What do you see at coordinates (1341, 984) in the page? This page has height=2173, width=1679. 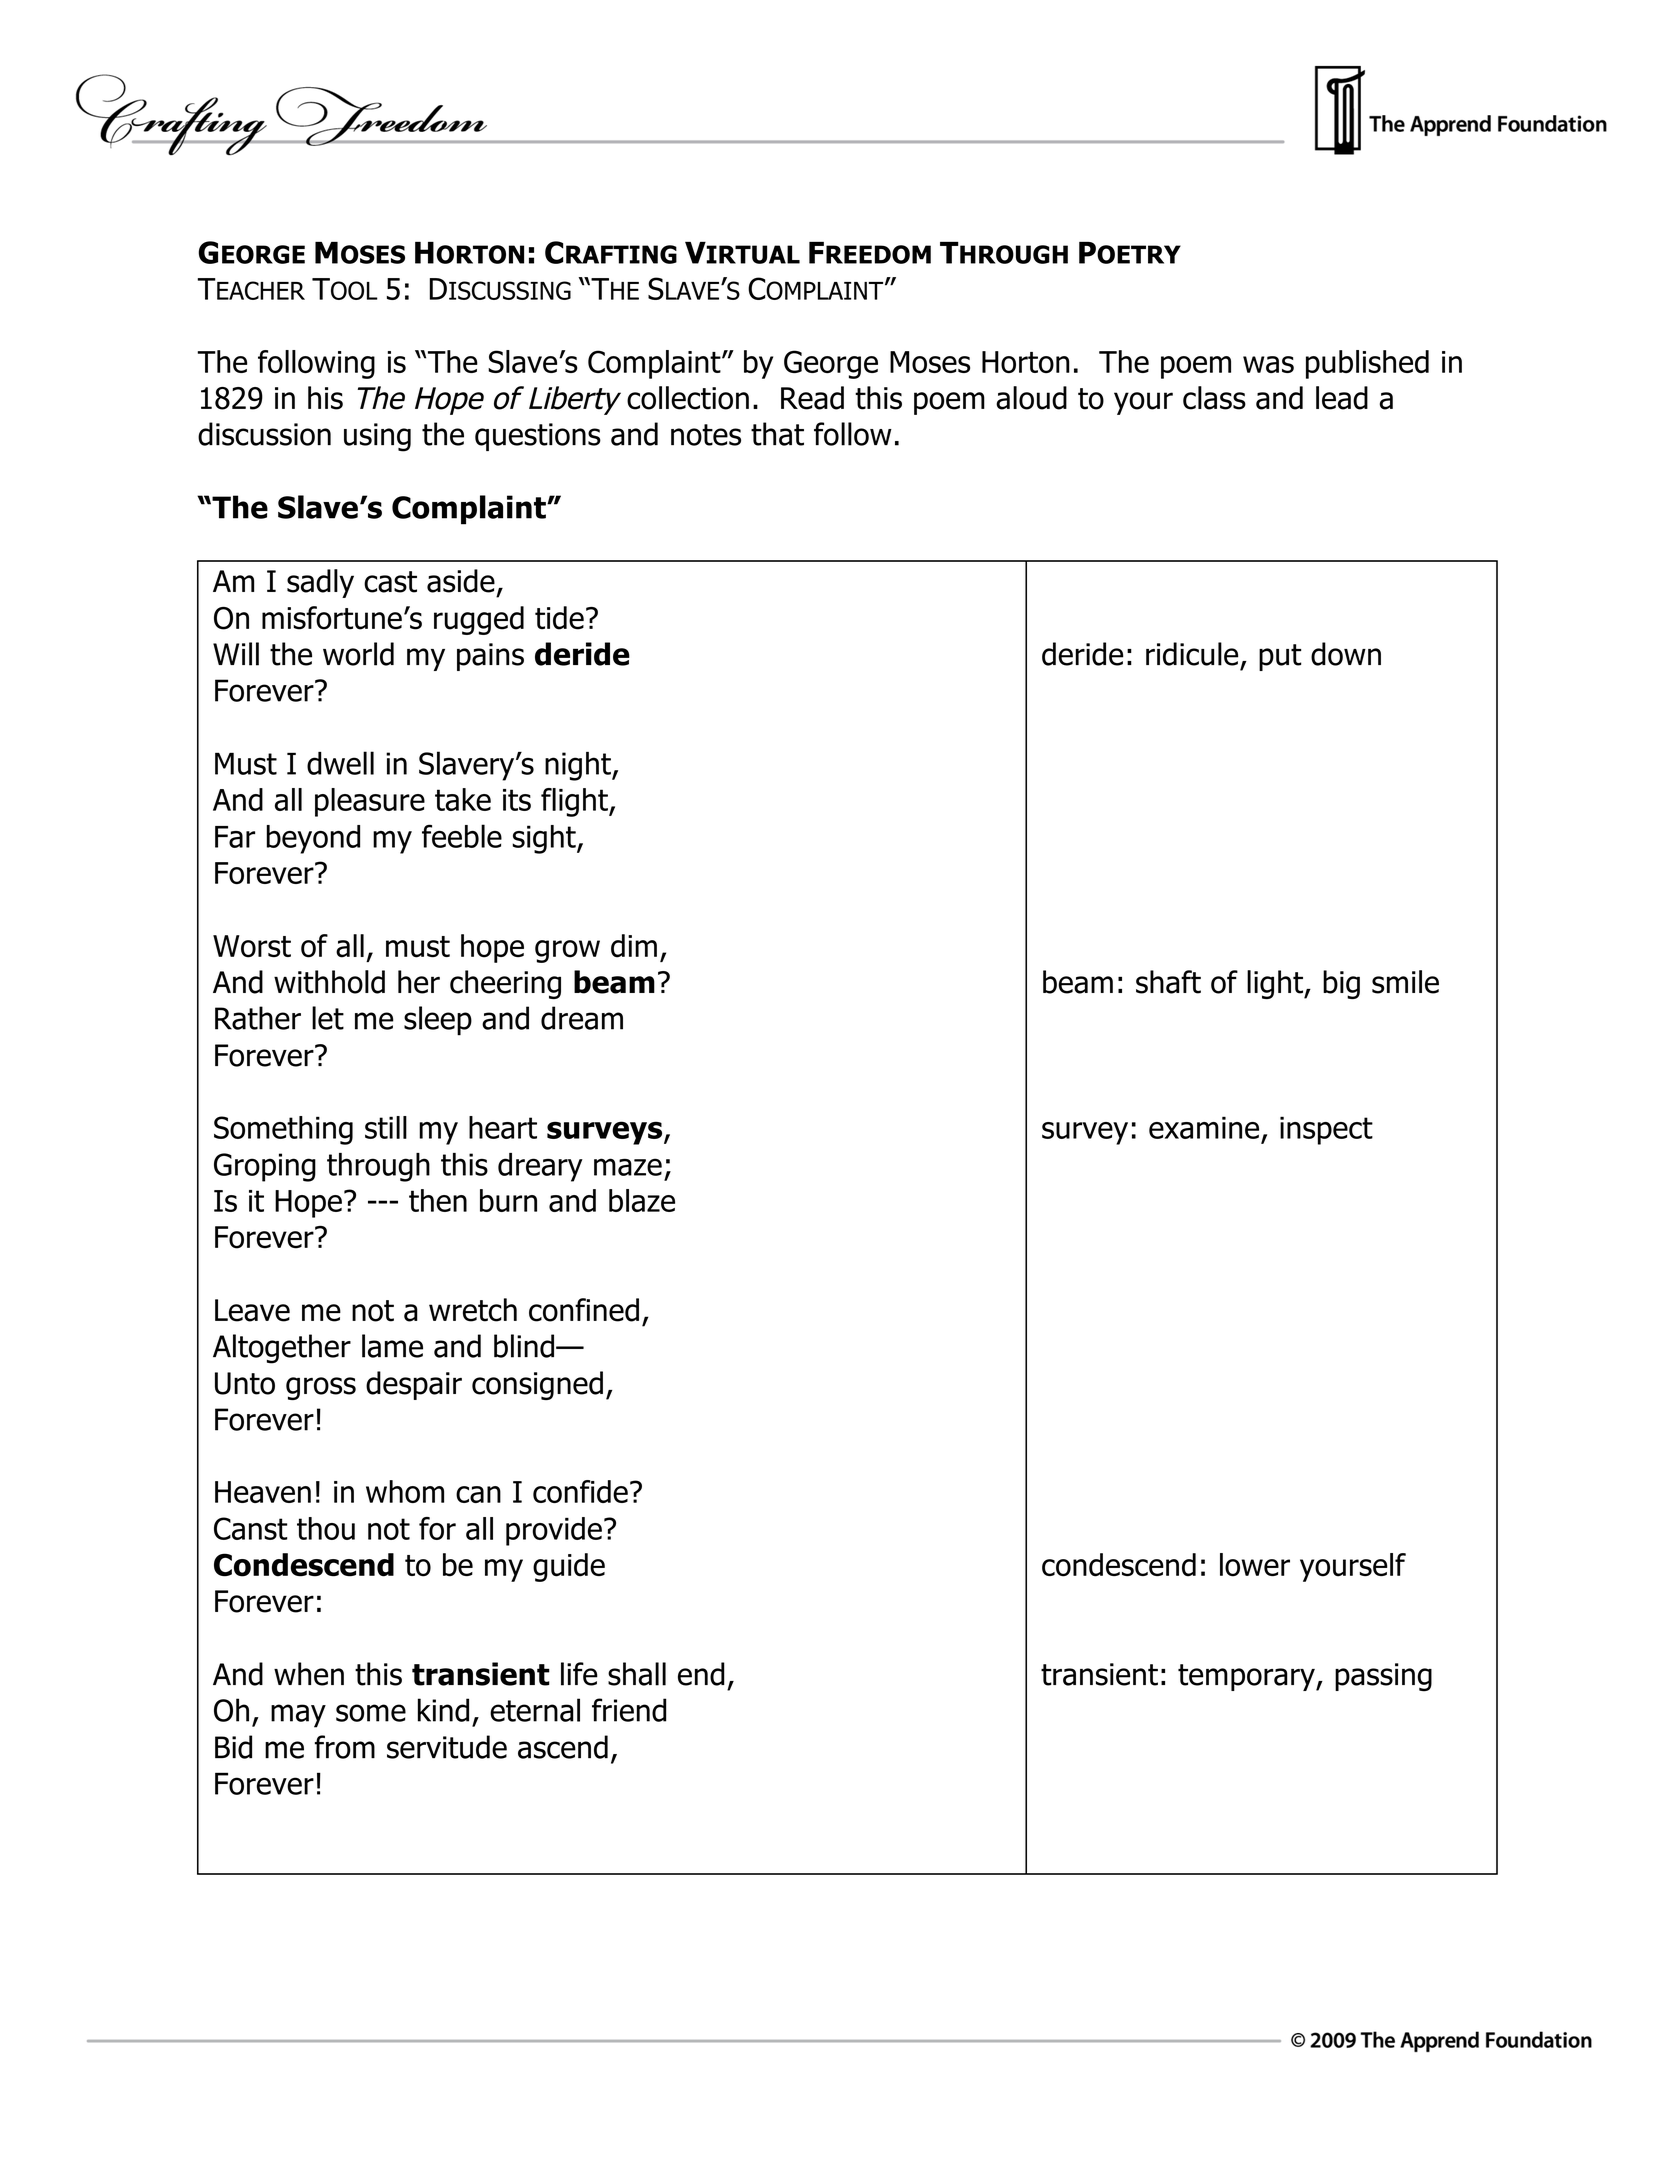 I see `big` at bounding box center [1341, 984].
